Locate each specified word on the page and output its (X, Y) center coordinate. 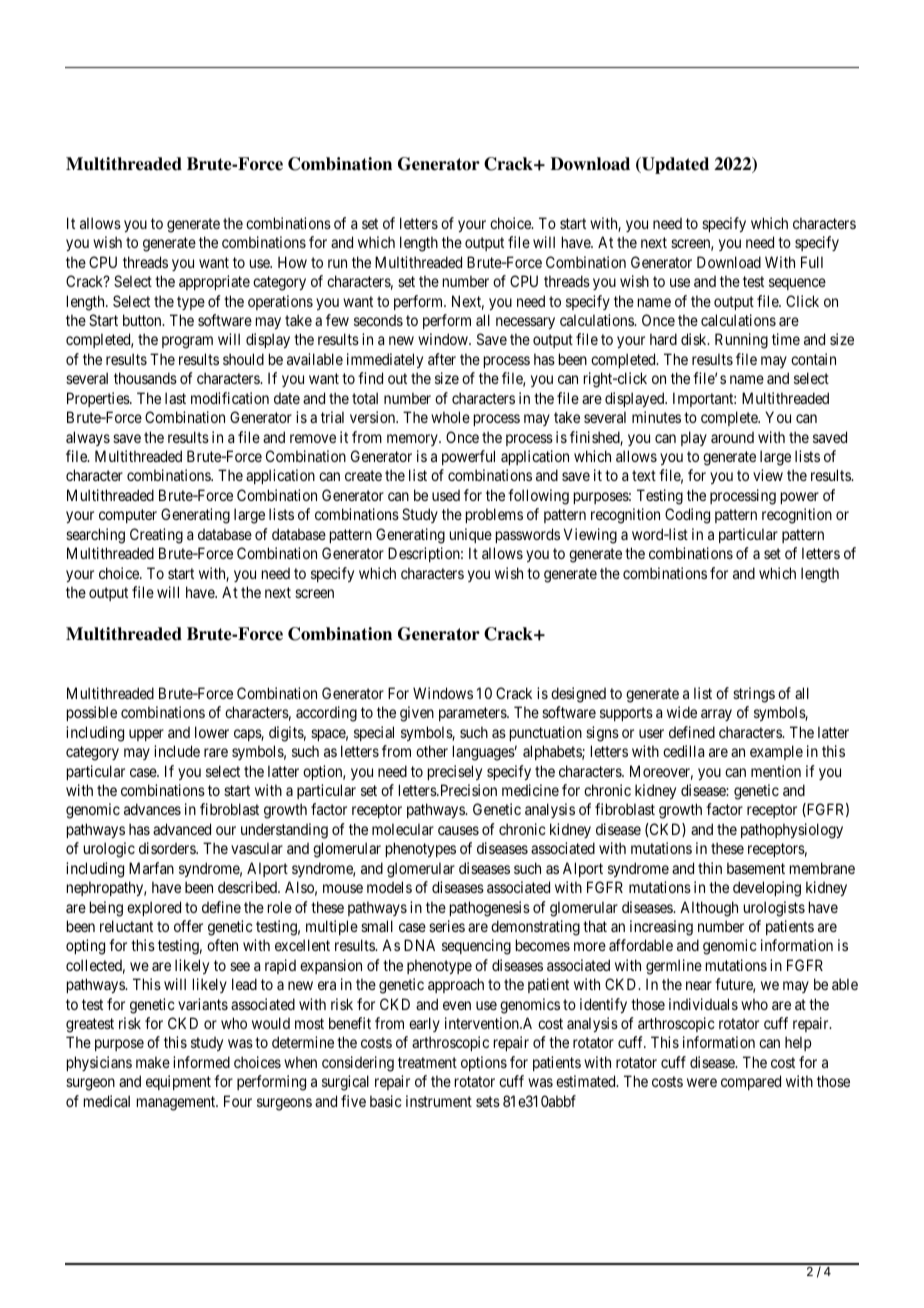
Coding (687, 516)
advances (152, 809)
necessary (525, 323)
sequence (797, 284)
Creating (156, 536)
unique (471, 535)
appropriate (214, 282)
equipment (178, 1082)
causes (458, 830)
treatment (427, 1062)
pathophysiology (792, 831)
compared (751, 1082)
